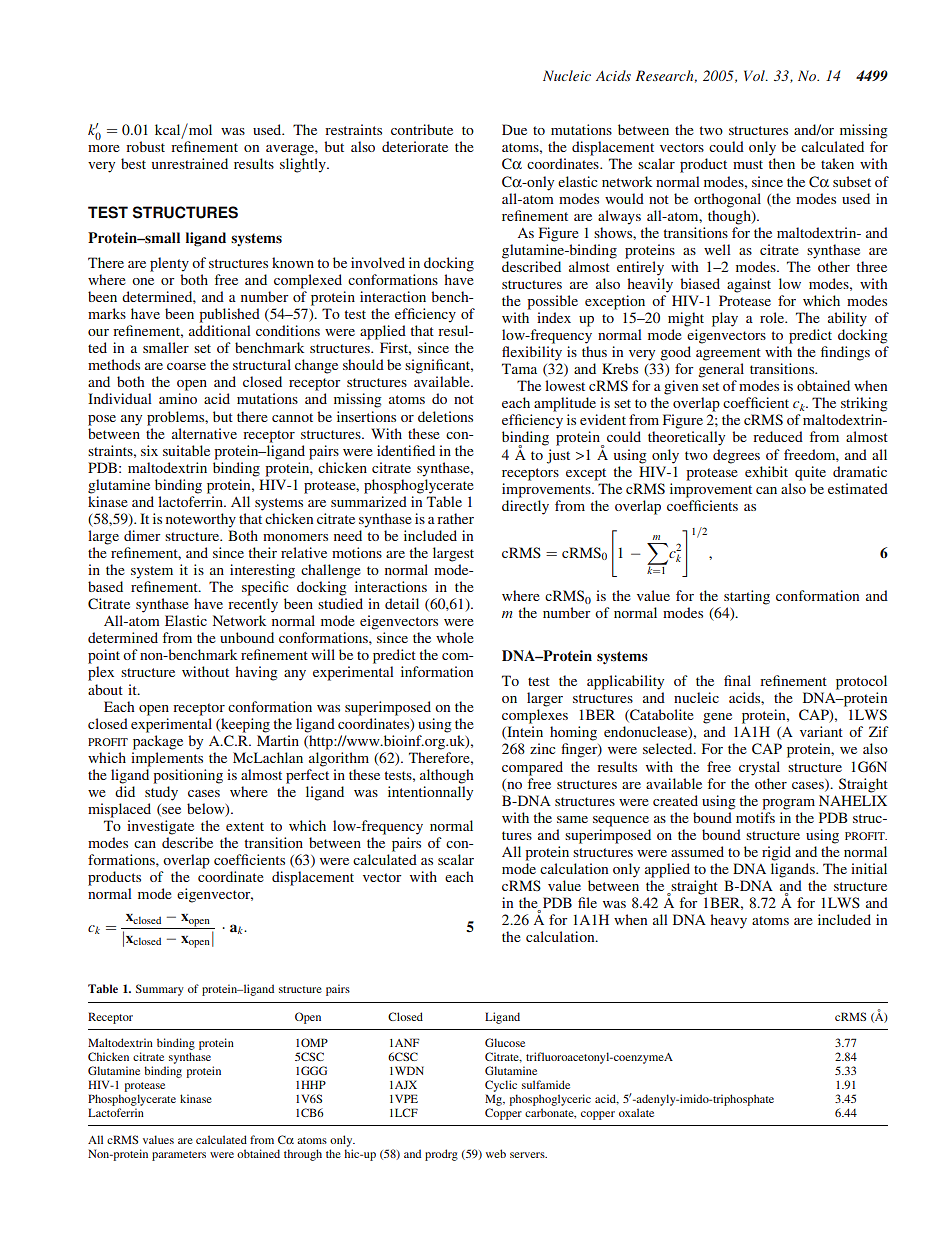  I want to click on parameters, so click(179, 1156).
